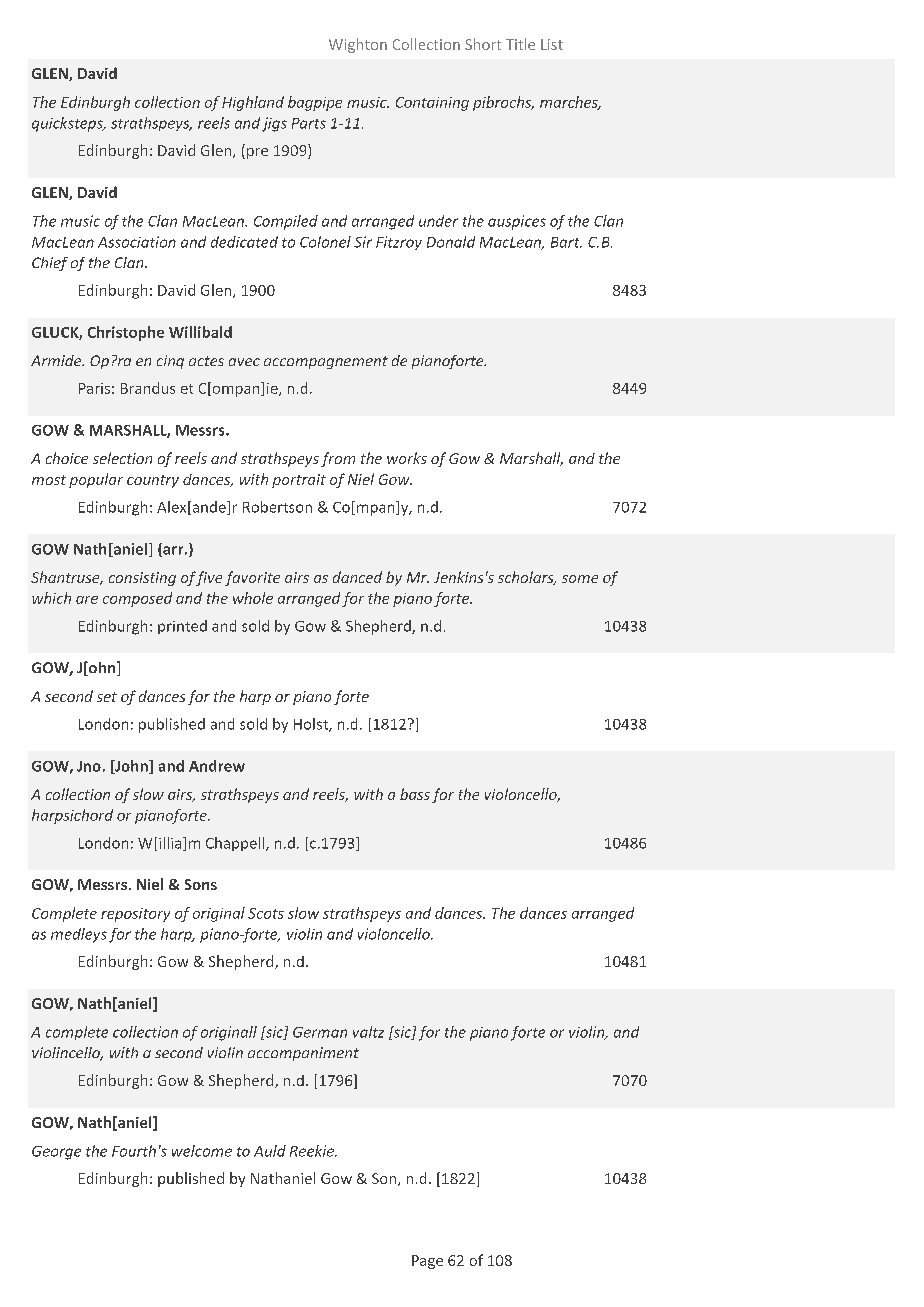  I want to click on Auld, so click(270, 1151).
